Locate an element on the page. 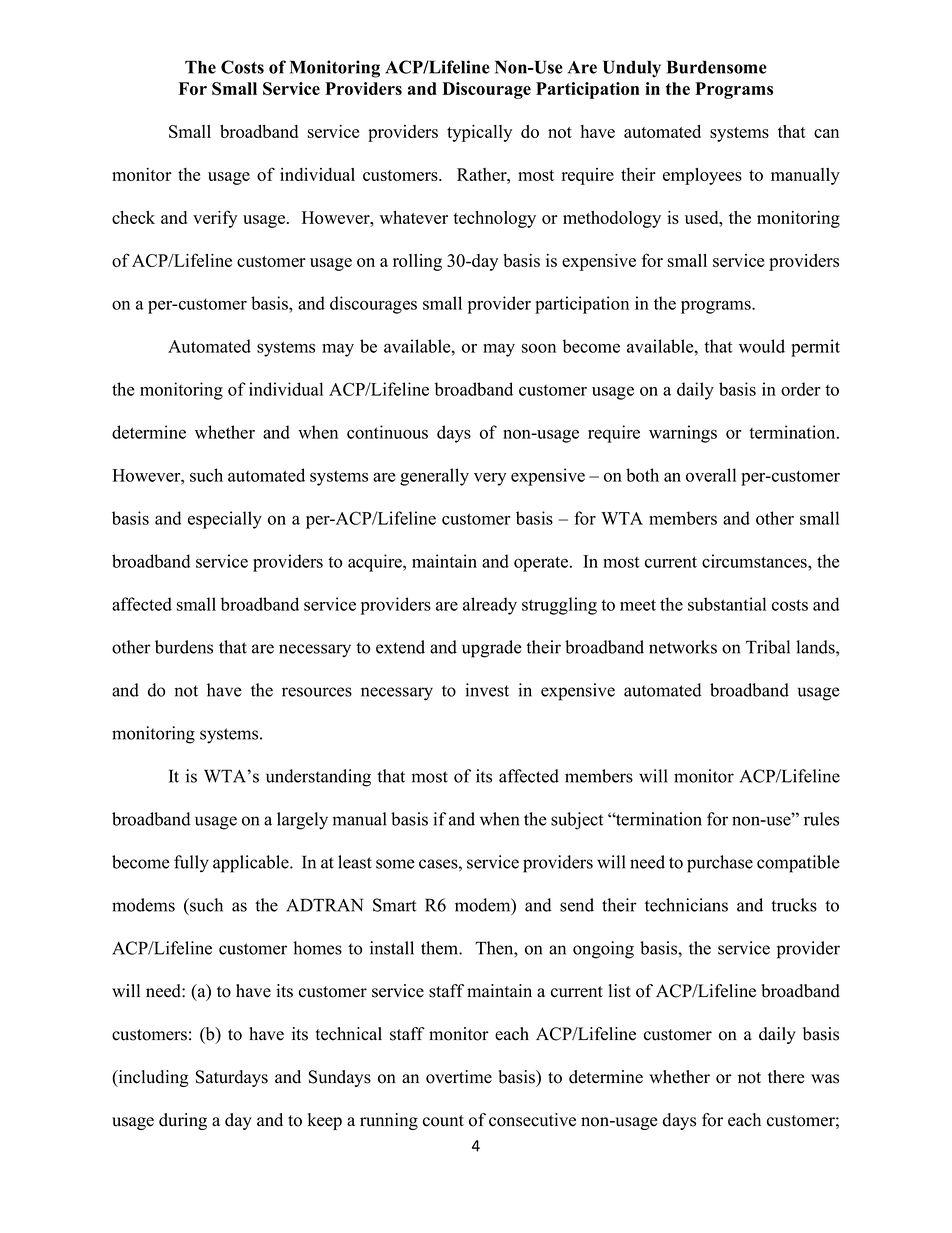 The image size is (952, 1233). can is located at coordinates (826, 133).
